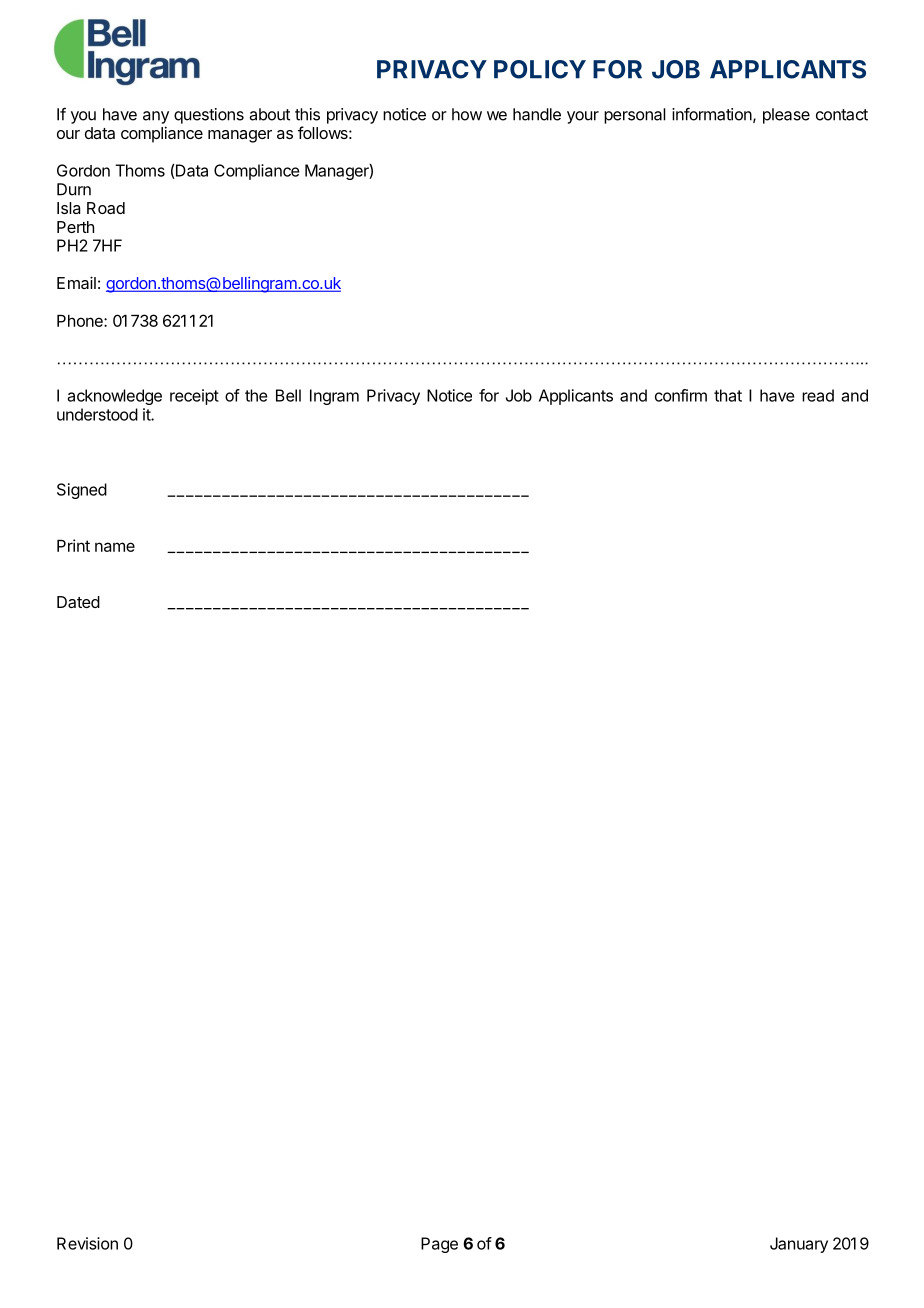 Image resolution: width=924 pixels, height=1308 pixels. Describe the element at coordinates (115, 547) in the document. I see `name` at that location.
